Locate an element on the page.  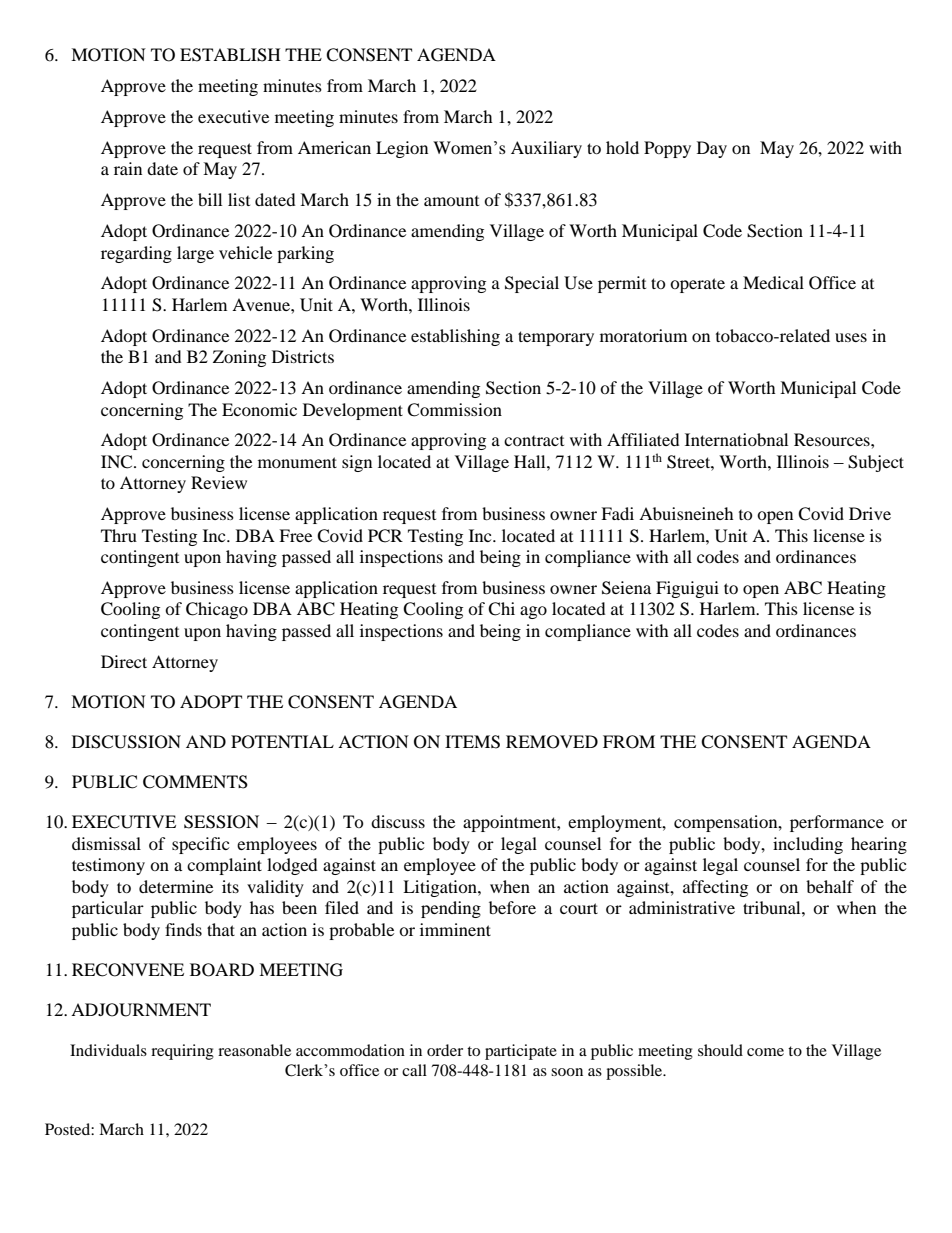
Drive is located at coordinates (870, 513).
